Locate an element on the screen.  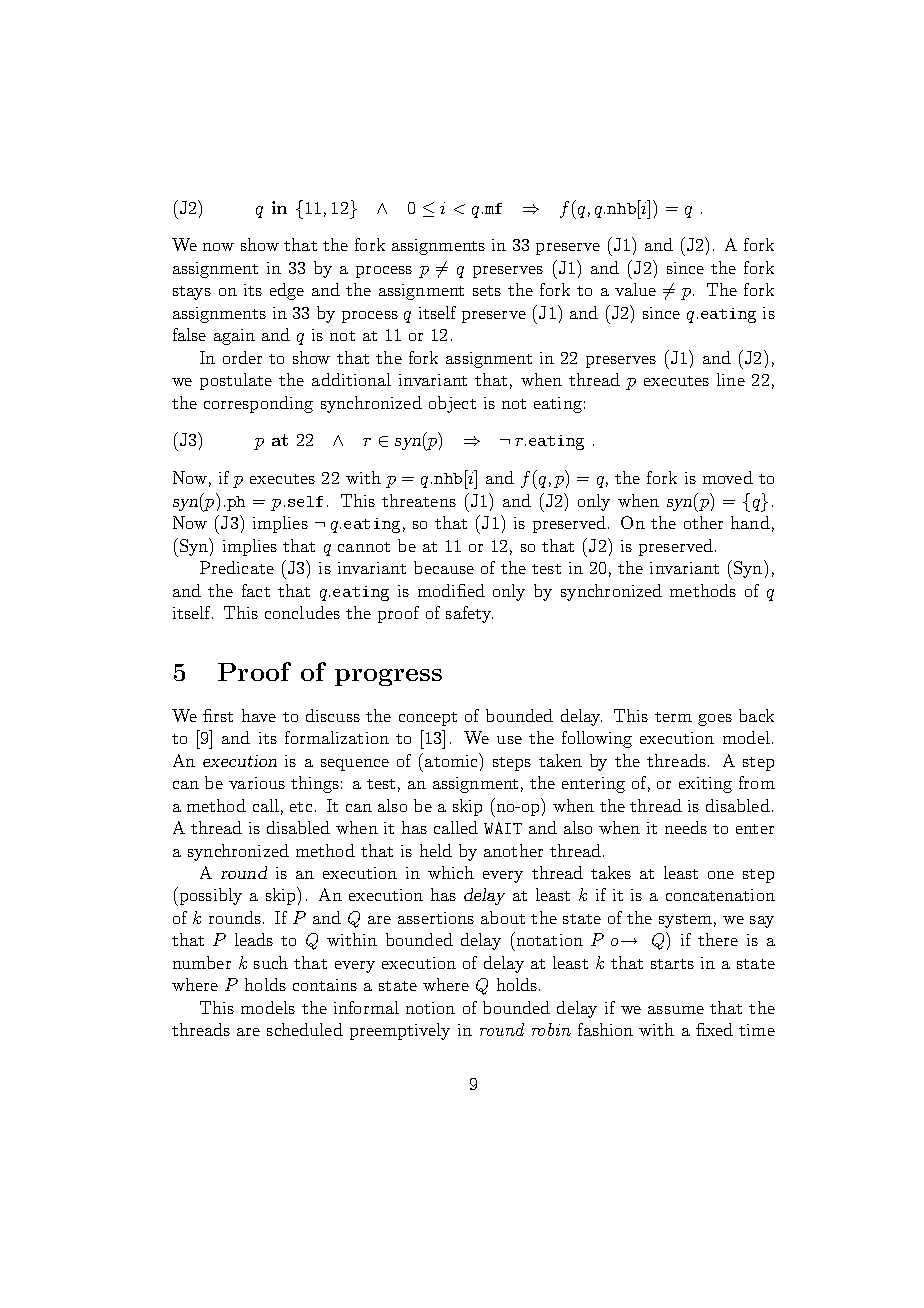
edge is located at coordinates (287, 291).
